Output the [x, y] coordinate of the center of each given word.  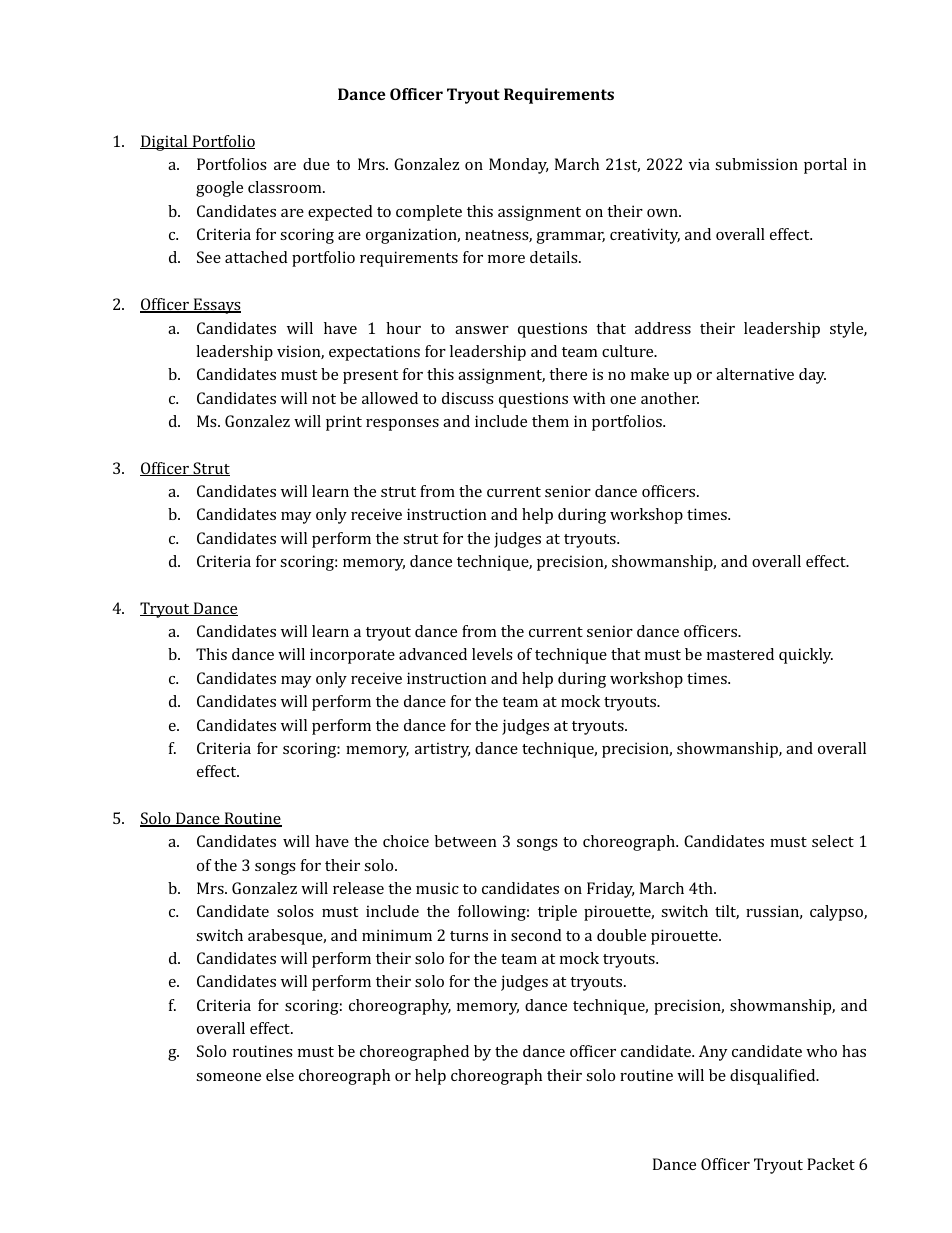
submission [756, 164]
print [344, 423]
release [358, 888]
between [466, 841]
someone [228, 1077]
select [833, 841]
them [550, 421]
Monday [518, 166]
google [219, 189]
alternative [755, 374]
